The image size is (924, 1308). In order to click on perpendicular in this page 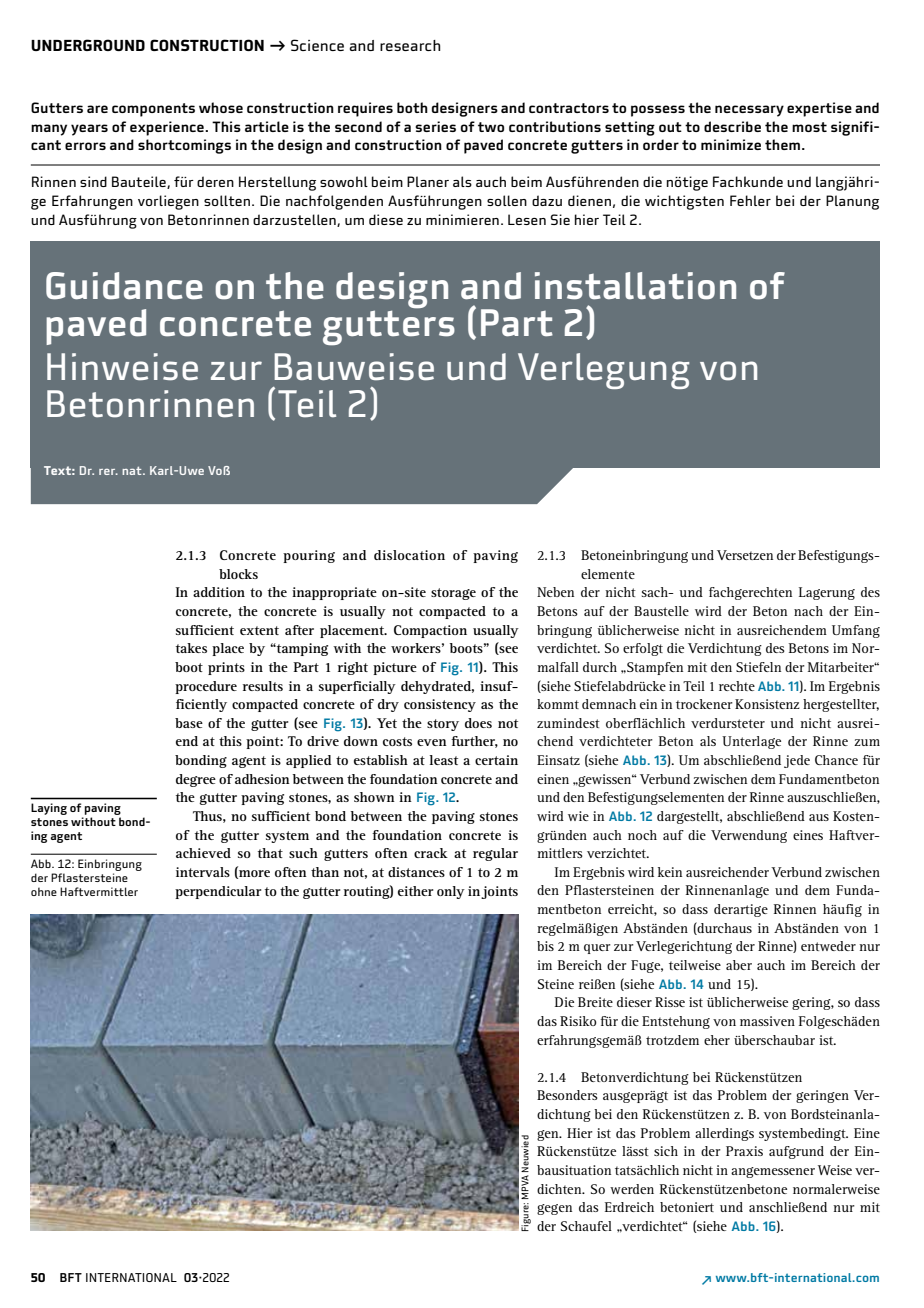, I will do `click(218, 892)`.
